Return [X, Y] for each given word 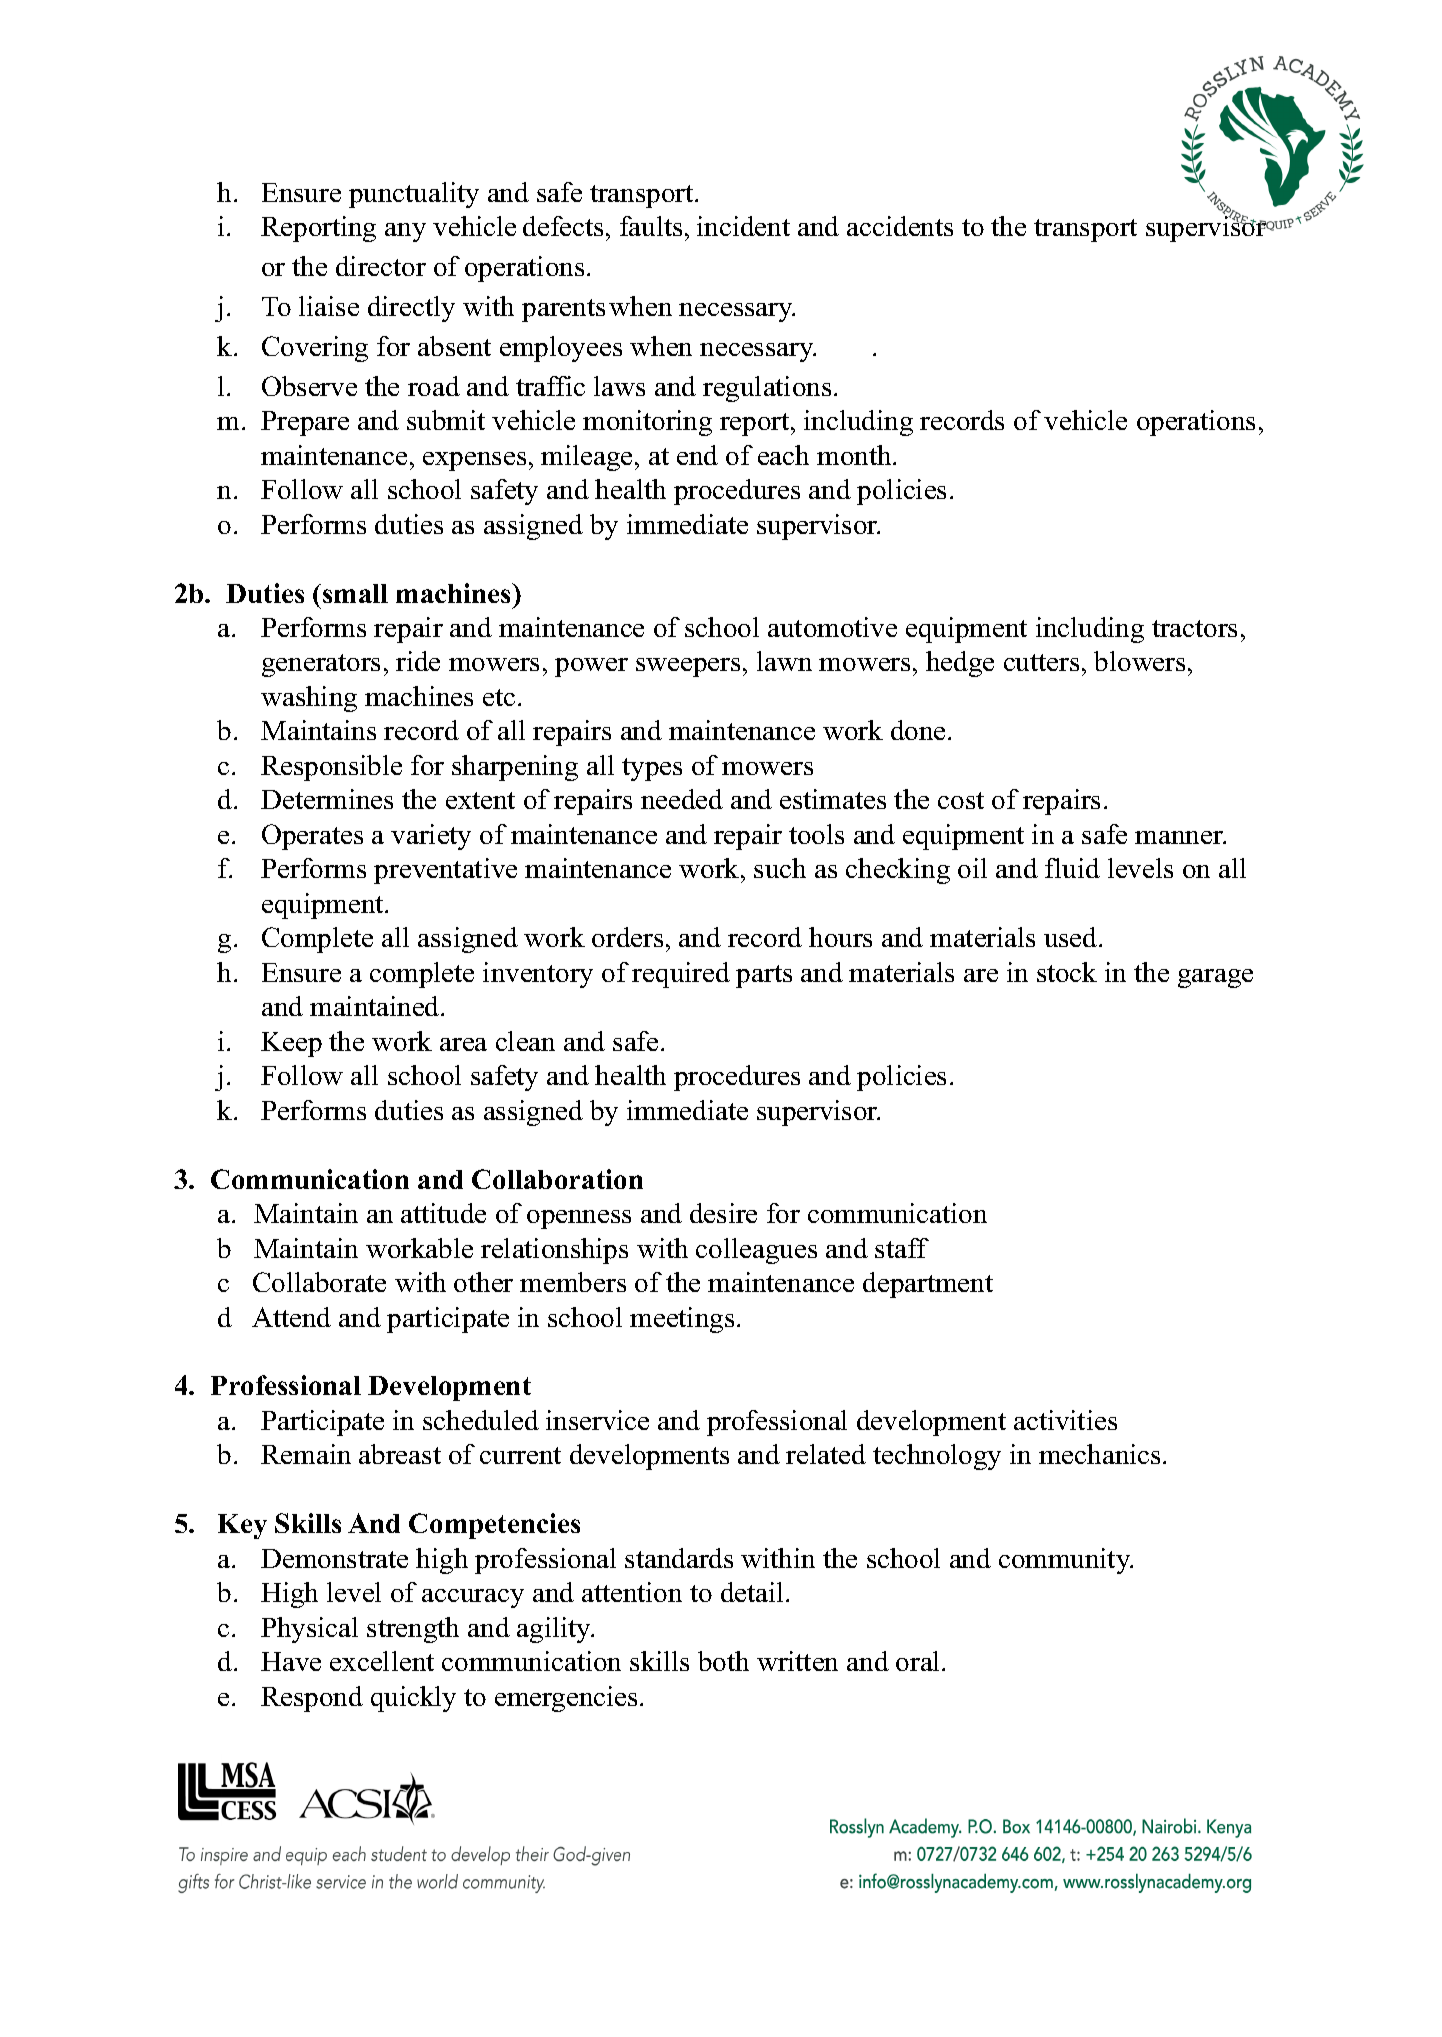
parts [764, 976]
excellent [382, 1661]
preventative [445, 871]
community [1065, 1561]
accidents [900, 226]
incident [743, 226]
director [381, 266]
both [723, 1661]
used [1070, 937]
